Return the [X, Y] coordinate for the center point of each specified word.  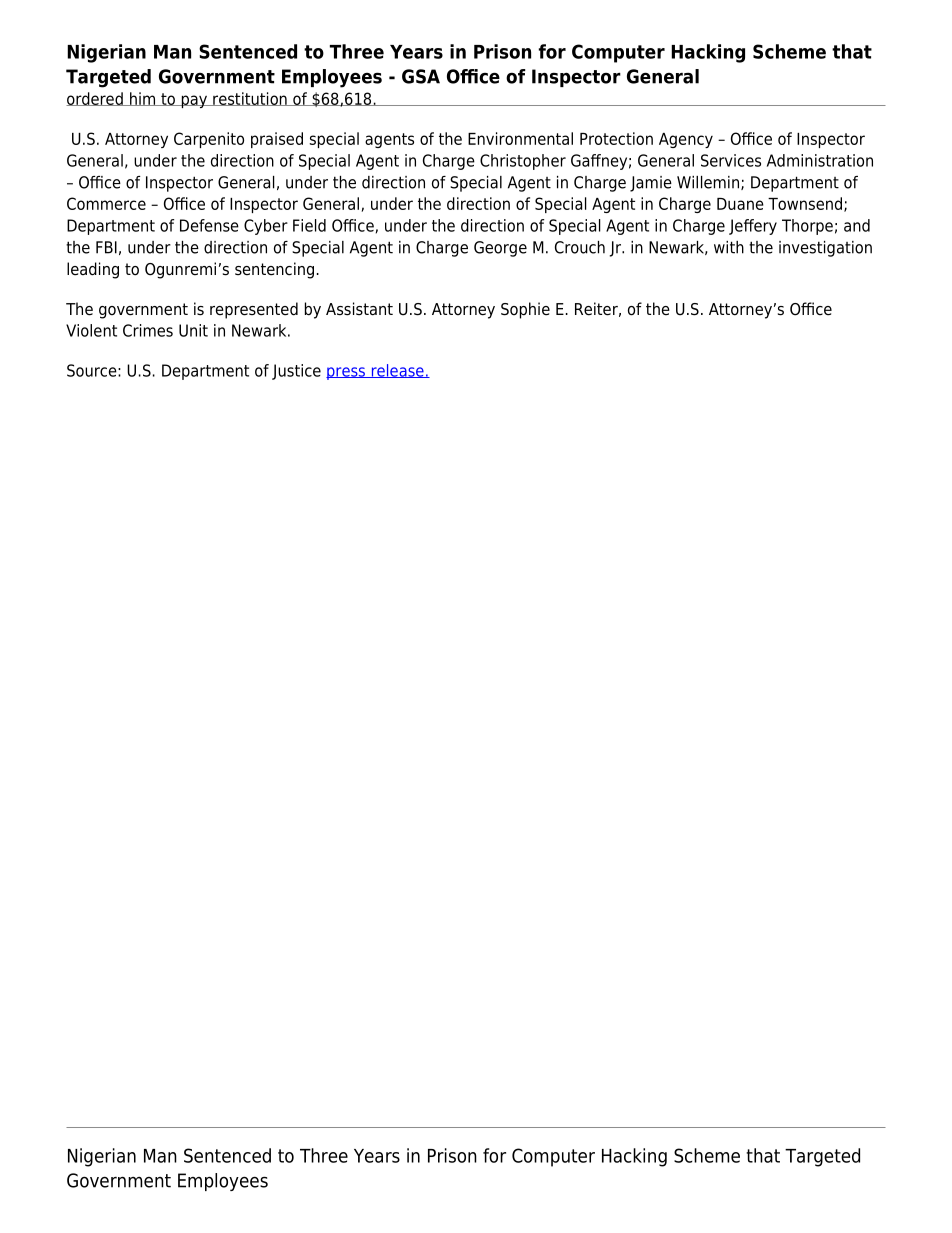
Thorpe [807, 227]
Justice [296, 372]
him [143, 99]
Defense [209, 225]
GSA [421, 76]
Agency [686, 140]
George [500, 249]
